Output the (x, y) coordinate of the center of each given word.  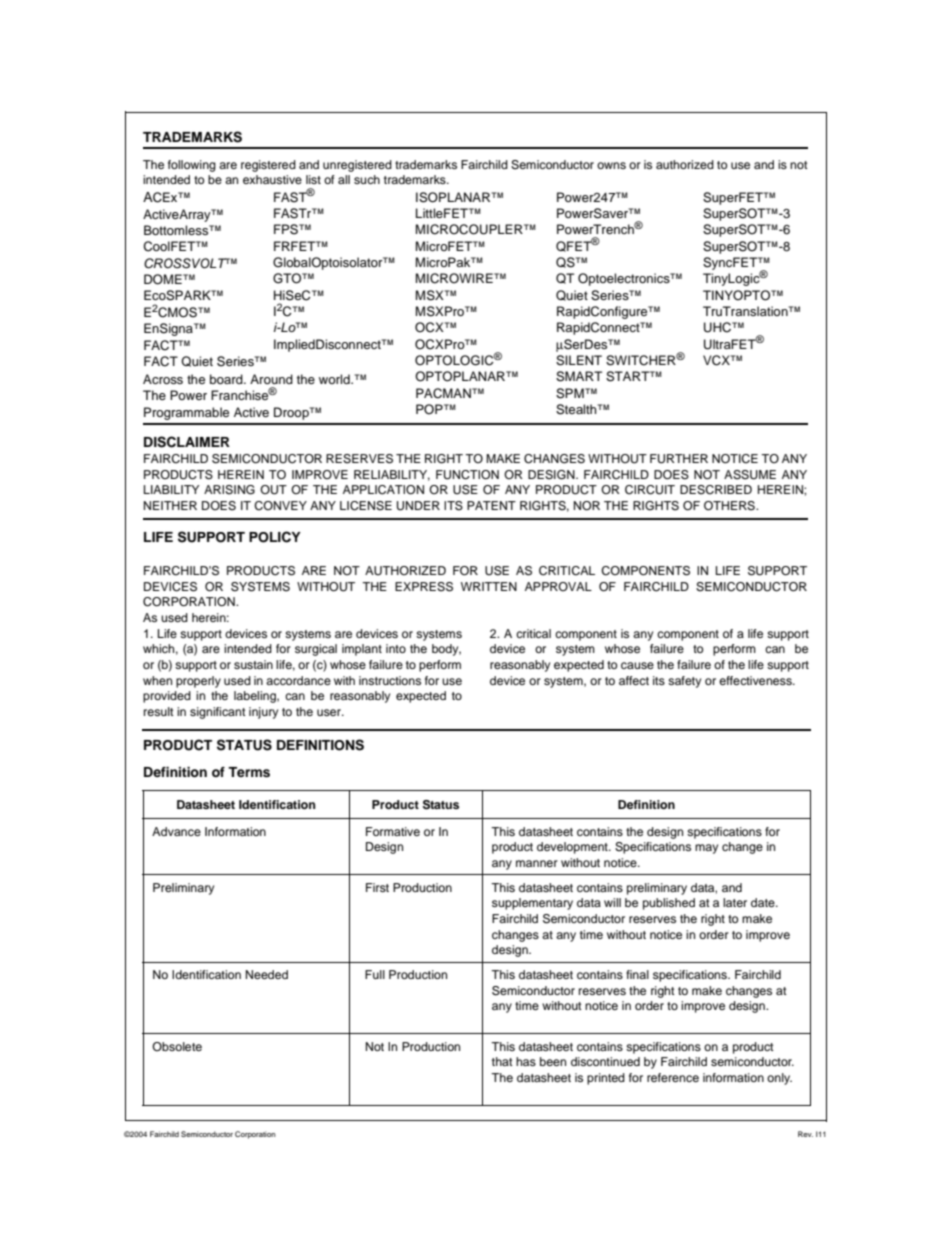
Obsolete (177, 1046)
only (779, 1079)
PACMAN (444, 393)
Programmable (186, 413)
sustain (253, 664)
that (502, 1061)
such (367, 179)
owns (611, 165)
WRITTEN (489, 586)
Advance (176, 831)
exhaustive (272, 179)
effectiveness (756, 680)
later (735, 902)
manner (537, 863)
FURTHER (679, 459)
